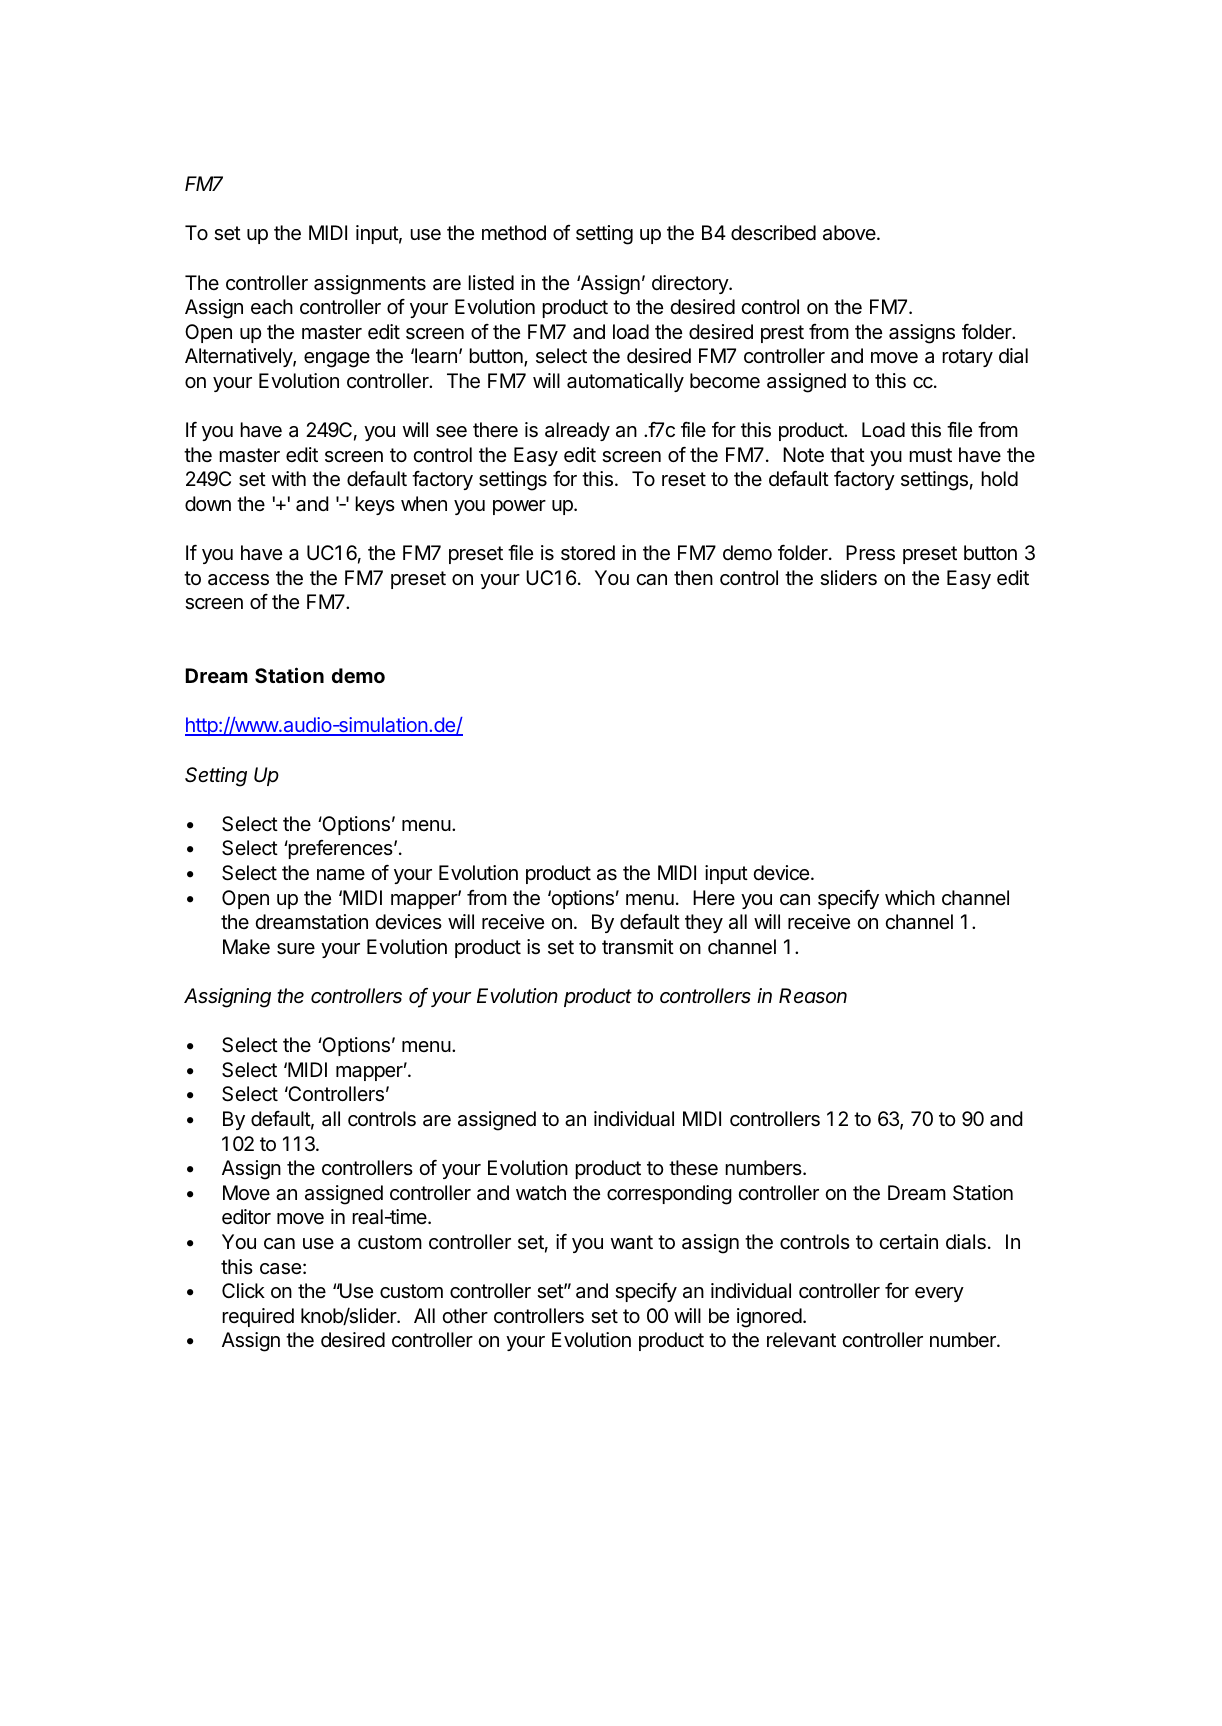  What do you see at coordinates (638, 947) in the image?
I see `transmit` at bounding box center [638, 947].
